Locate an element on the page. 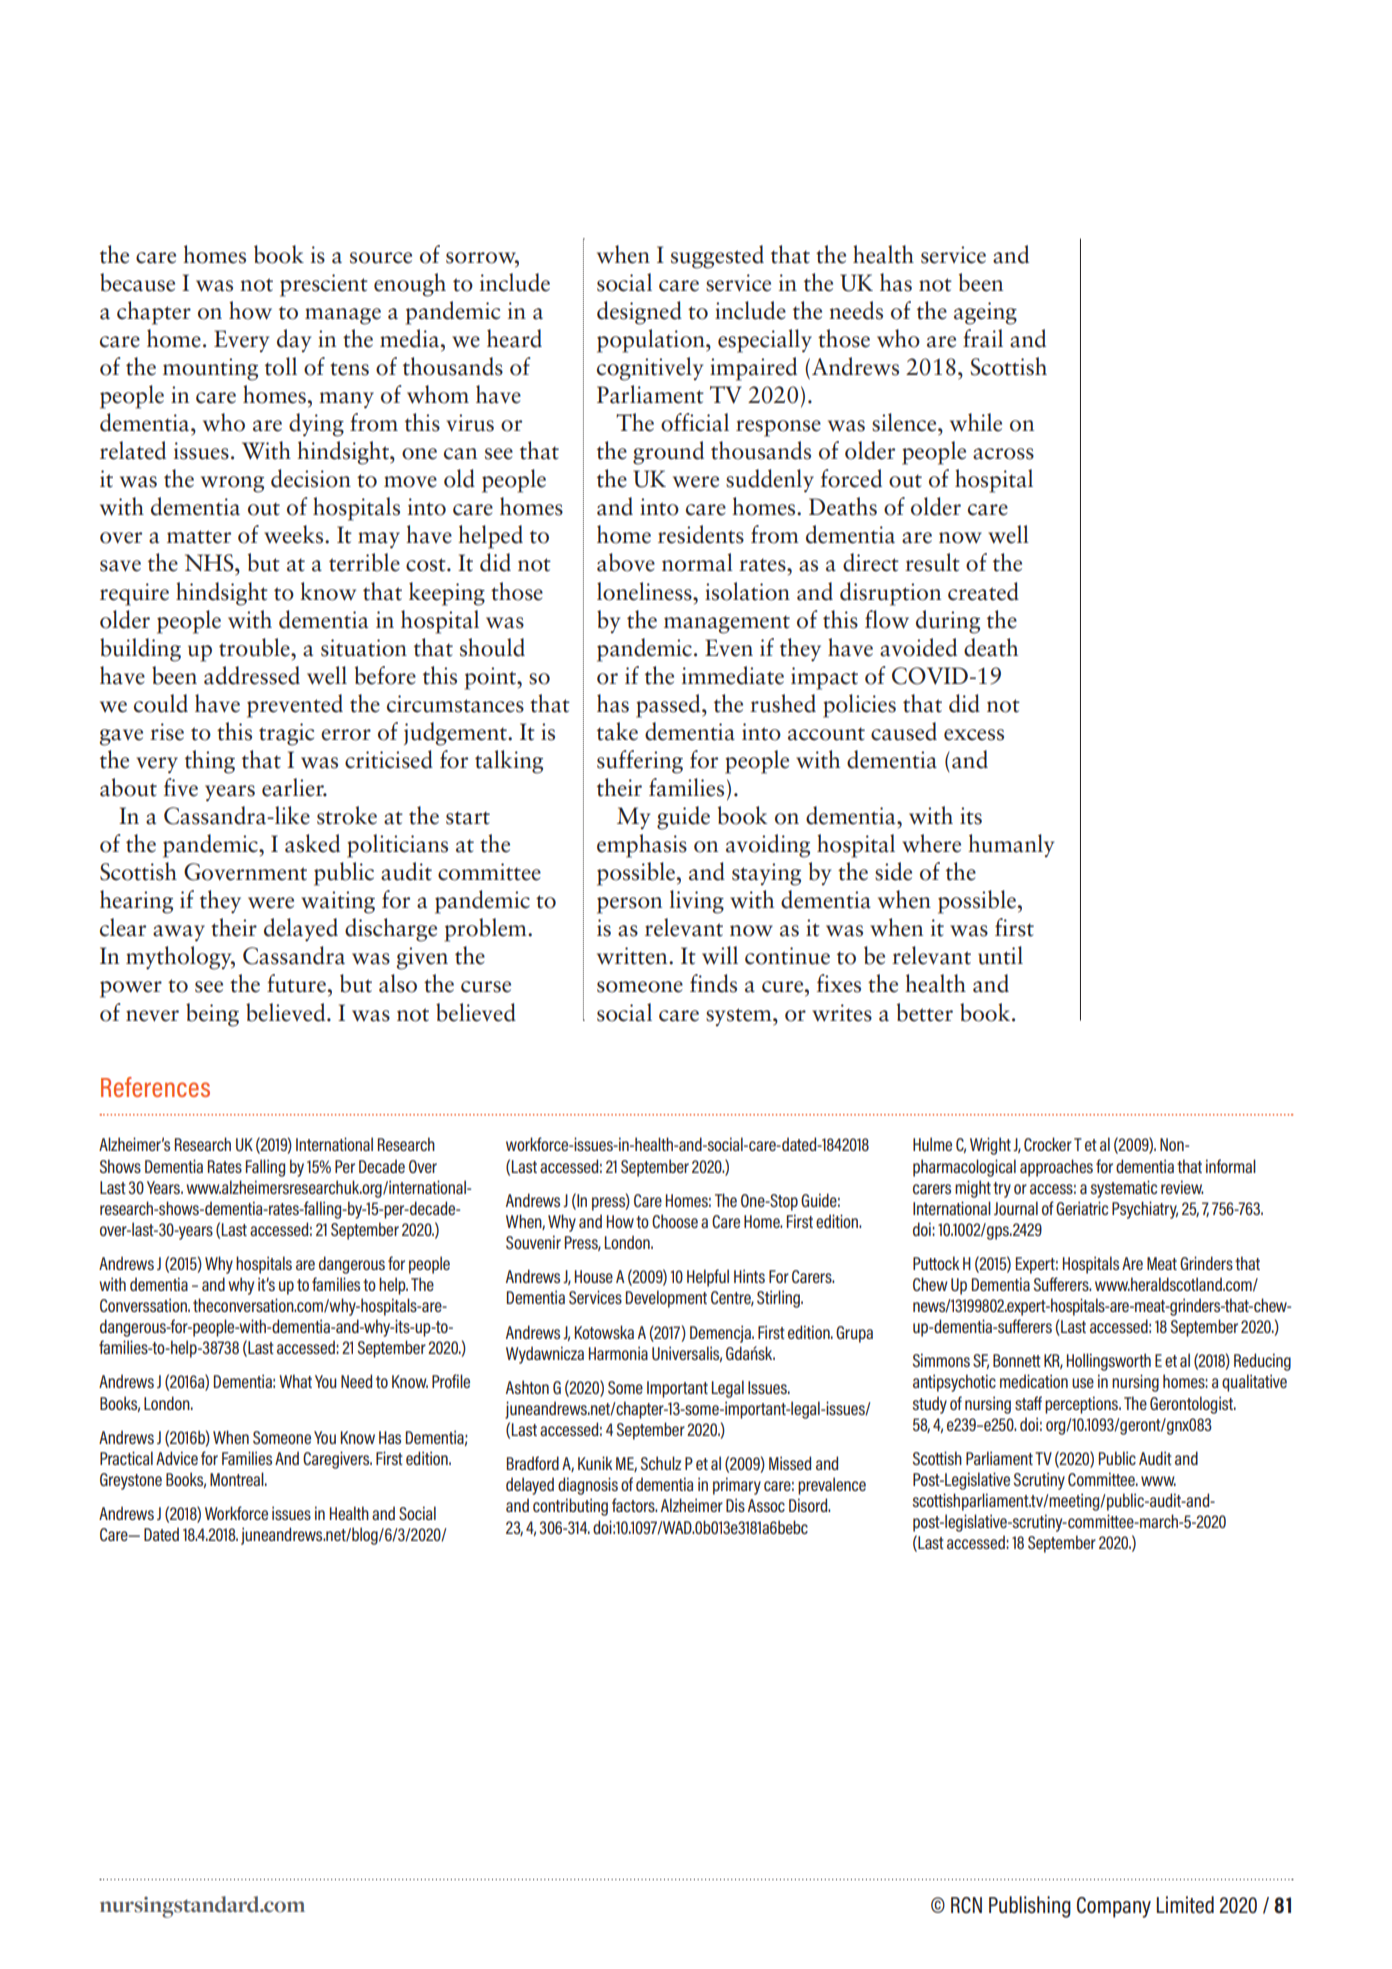 The height and width of the image is (1969, 1392). day is located at coordinates (294, 340).
